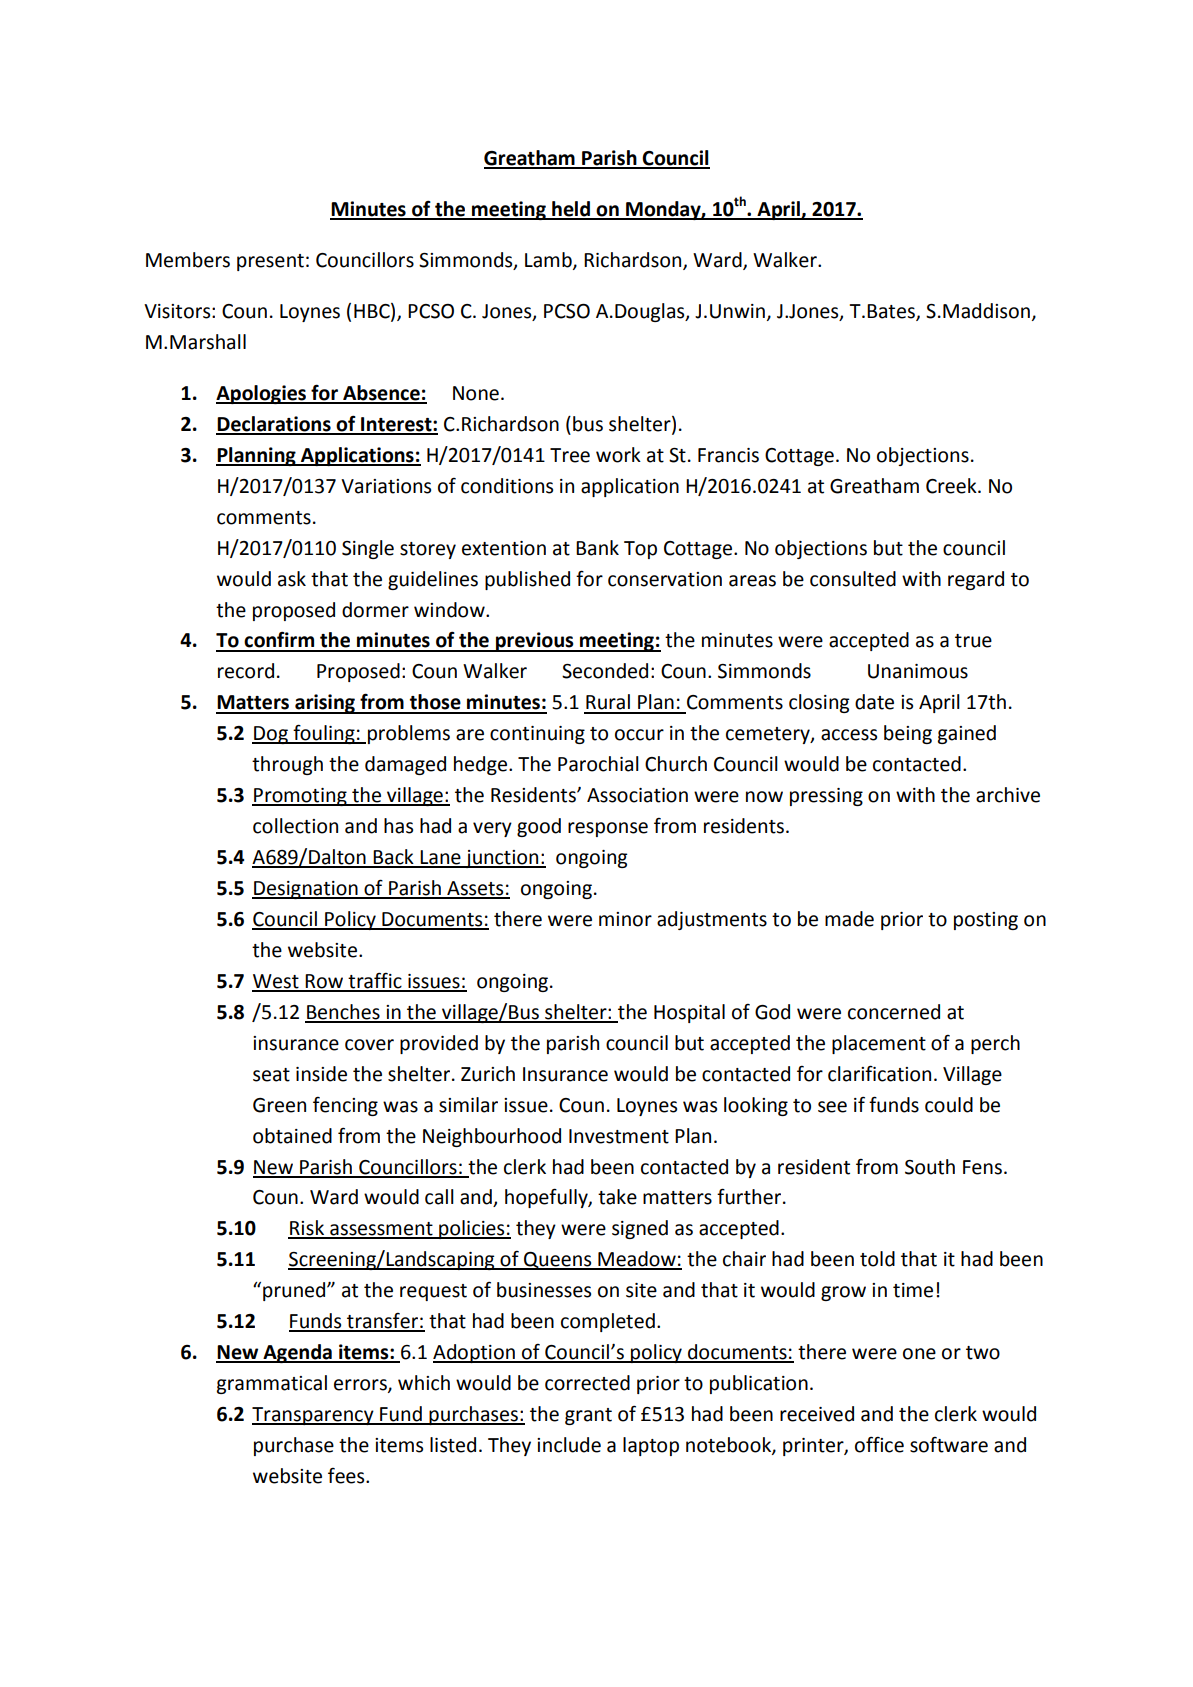  I want to click on collection, so click(295, 826).
